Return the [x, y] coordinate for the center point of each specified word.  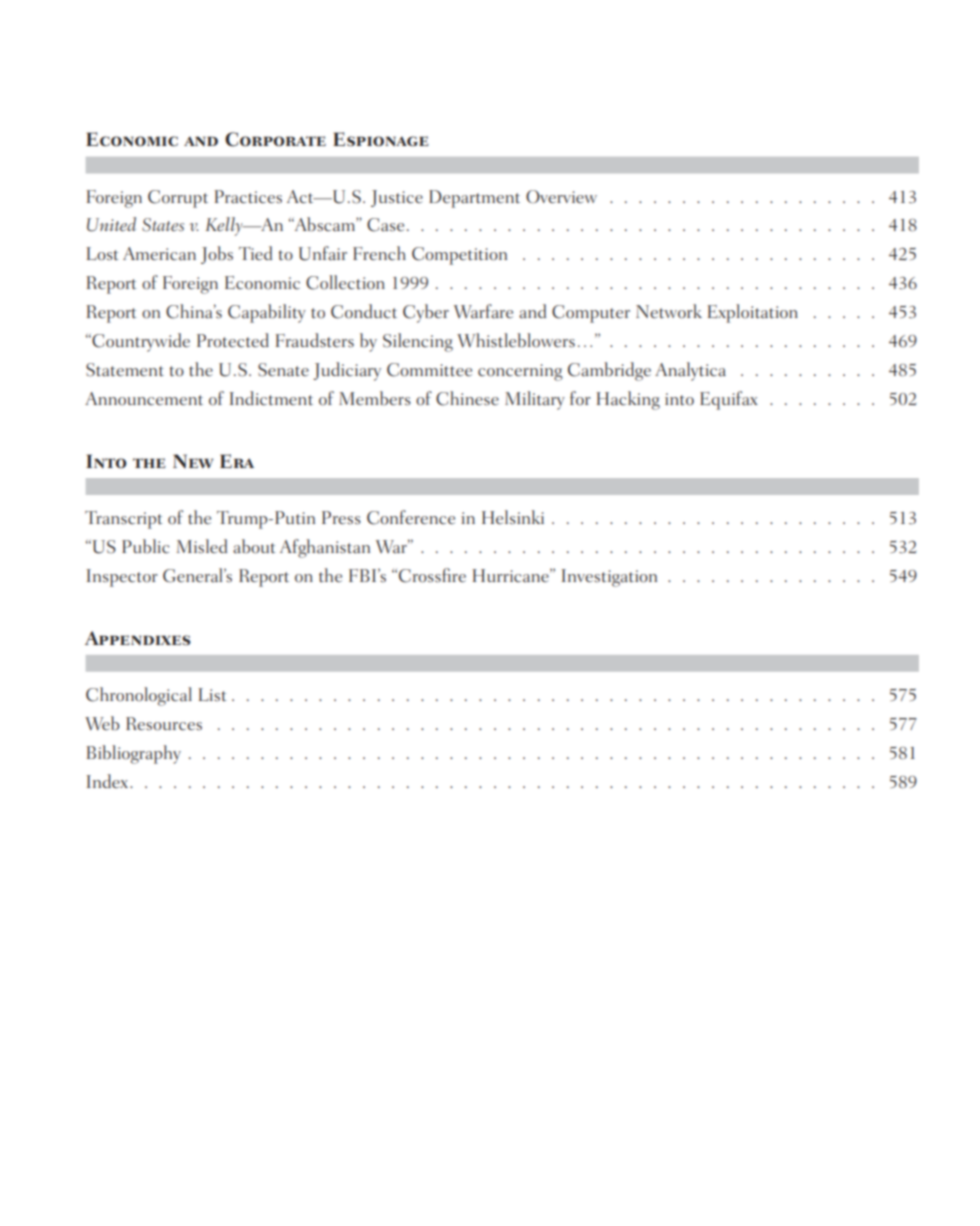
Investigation [609, 578]
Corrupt [178, 199]
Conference [411, 517]
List [212, 694]
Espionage [381, 139]
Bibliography [133, 754]
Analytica [690, 371]
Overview [561, 197]
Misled [201, 546]
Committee [429, 370]
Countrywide [140, 342]
